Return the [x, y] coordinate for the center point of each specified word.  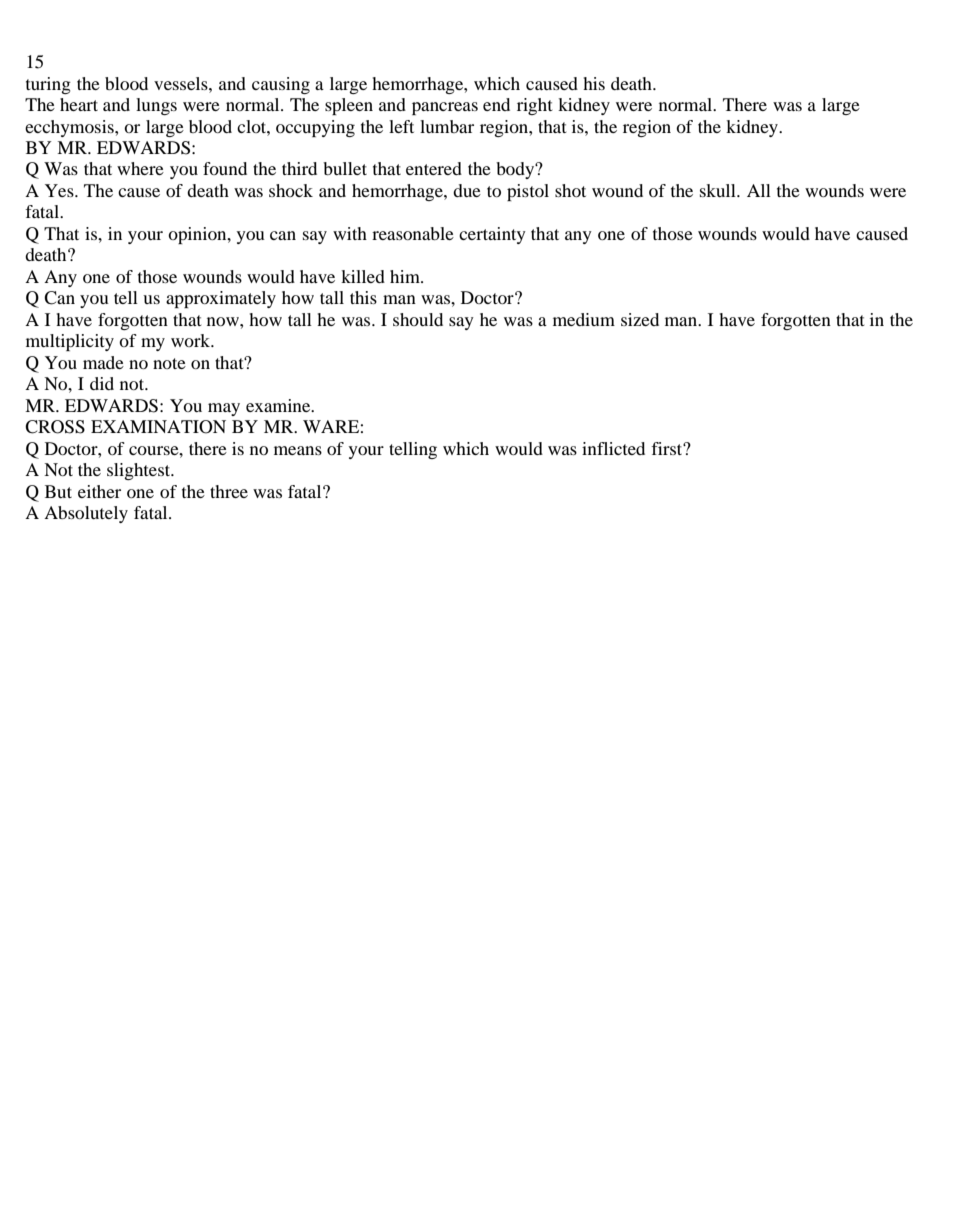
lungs [156, 106]
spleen [349, 106]
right [535, 106]
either [99, 491]
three [229, 491]
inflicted [613, 448]
